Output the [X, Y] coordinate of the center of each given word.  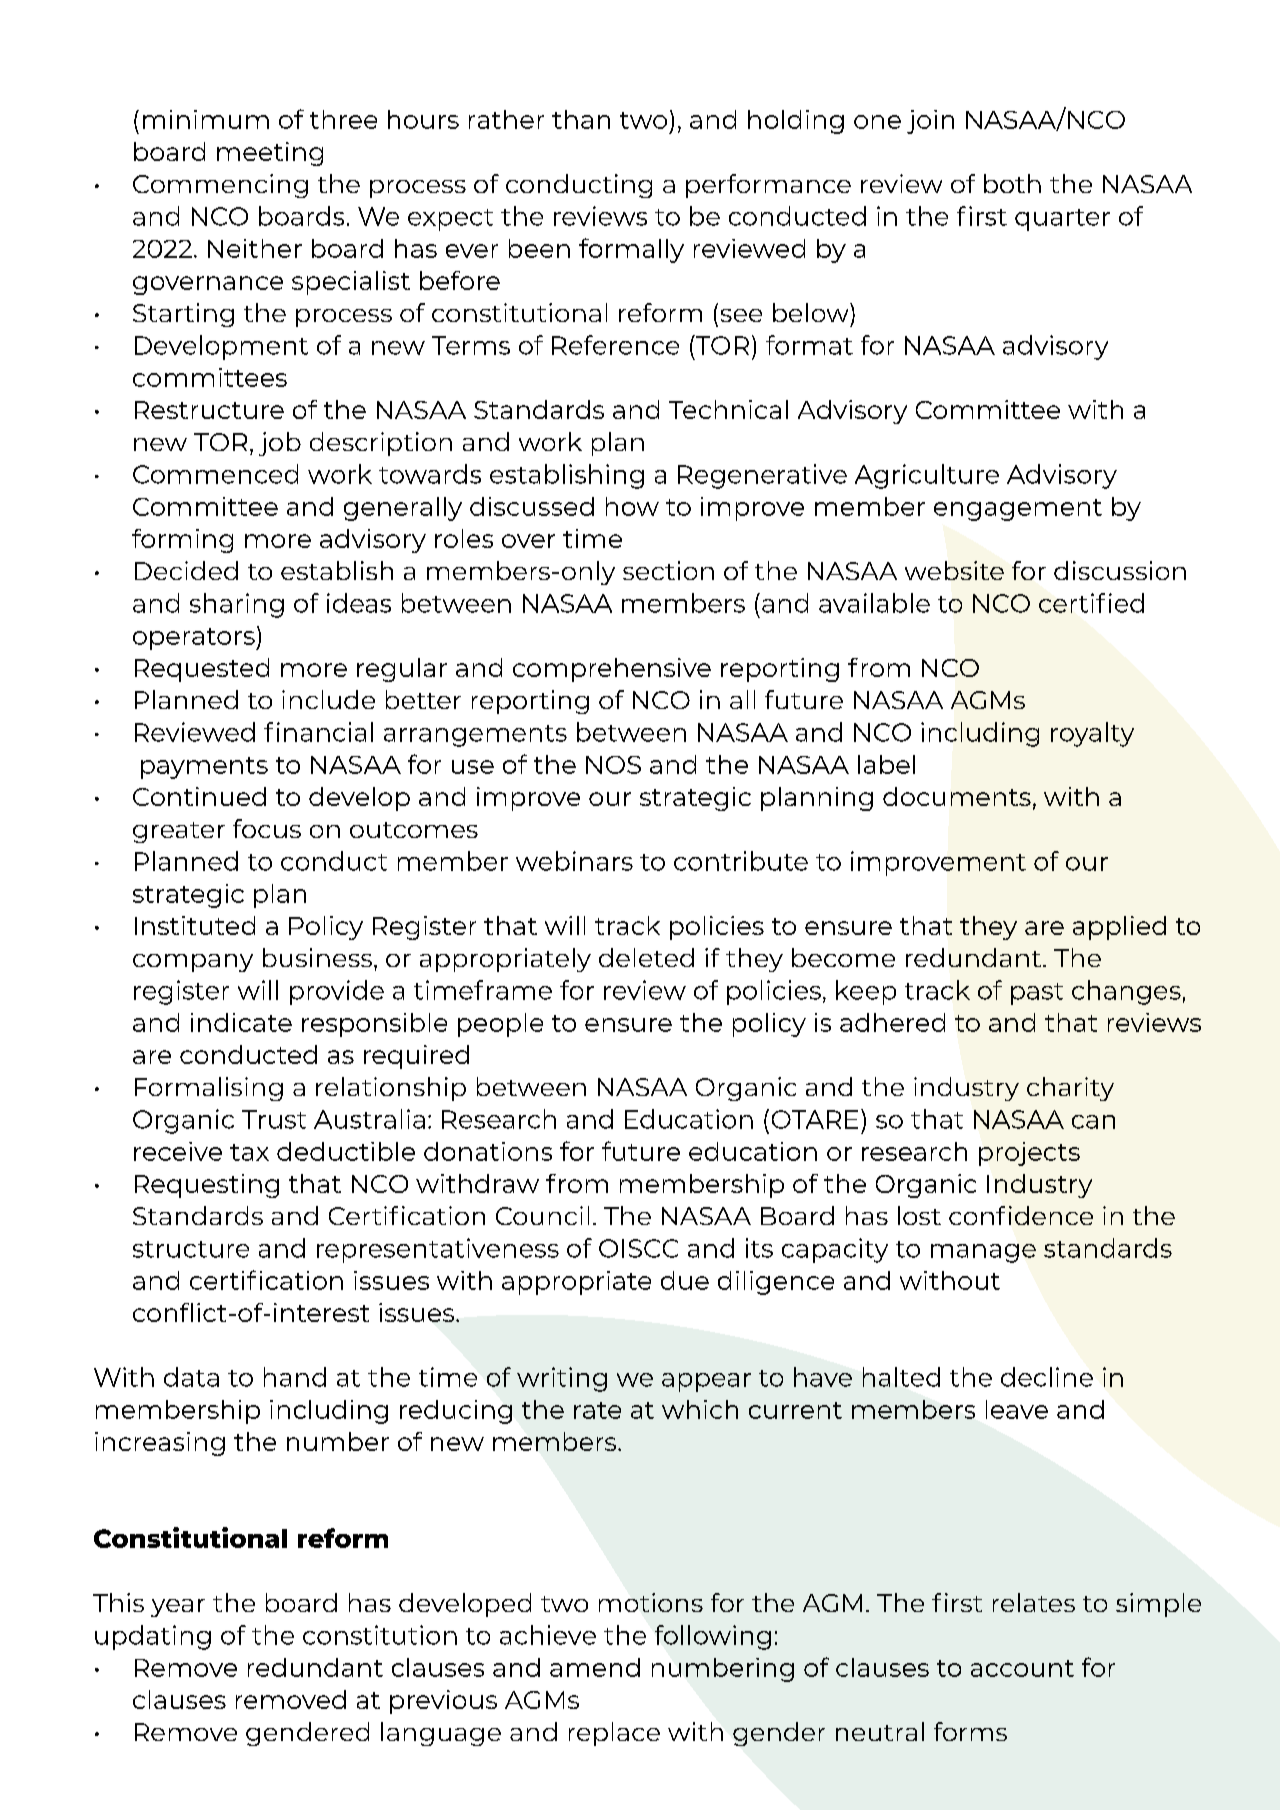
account [1022, 1668]
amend [595, 1667]
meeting [270, 154]
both [1012, 183]
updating [153, 1637]
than [581, 119]
